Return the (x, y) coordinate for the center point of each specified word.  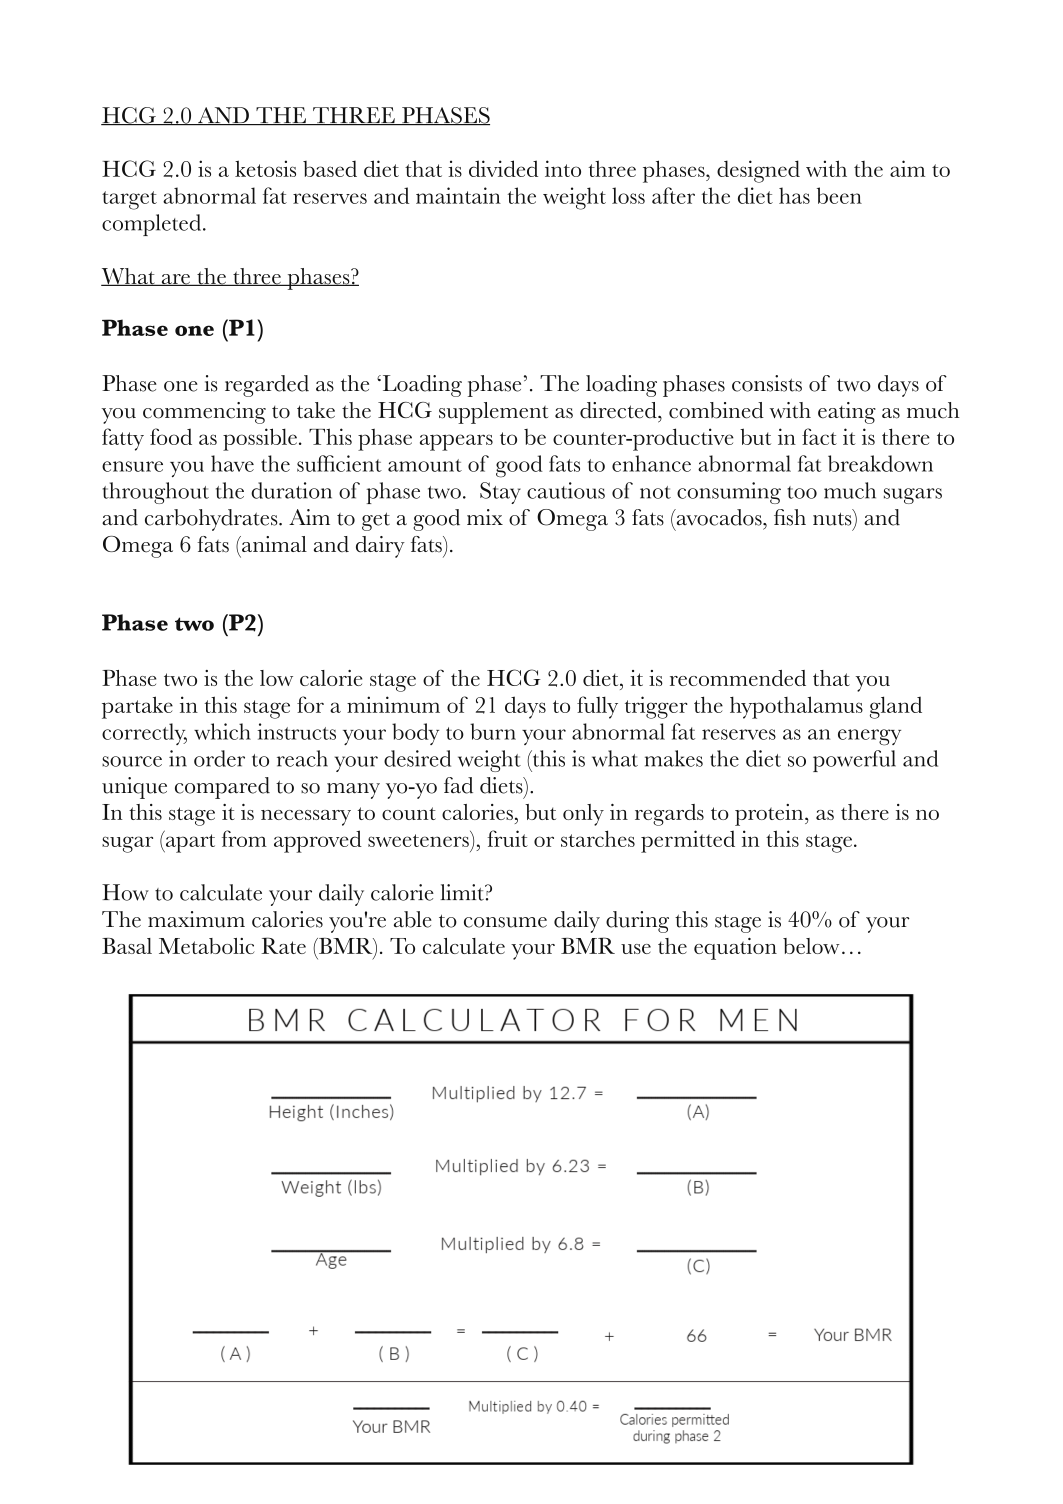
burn (493, 731)
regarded (267, 386)
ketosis (265, 168)
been (839, 195)
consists (767, 383)
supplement (493, 413)
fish (790, 517)
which (222, 731)
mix (485, 517)
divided (503, 168)
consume (505, 922)
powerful (854, 761)
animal (273, 544)
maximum (196, 919)
